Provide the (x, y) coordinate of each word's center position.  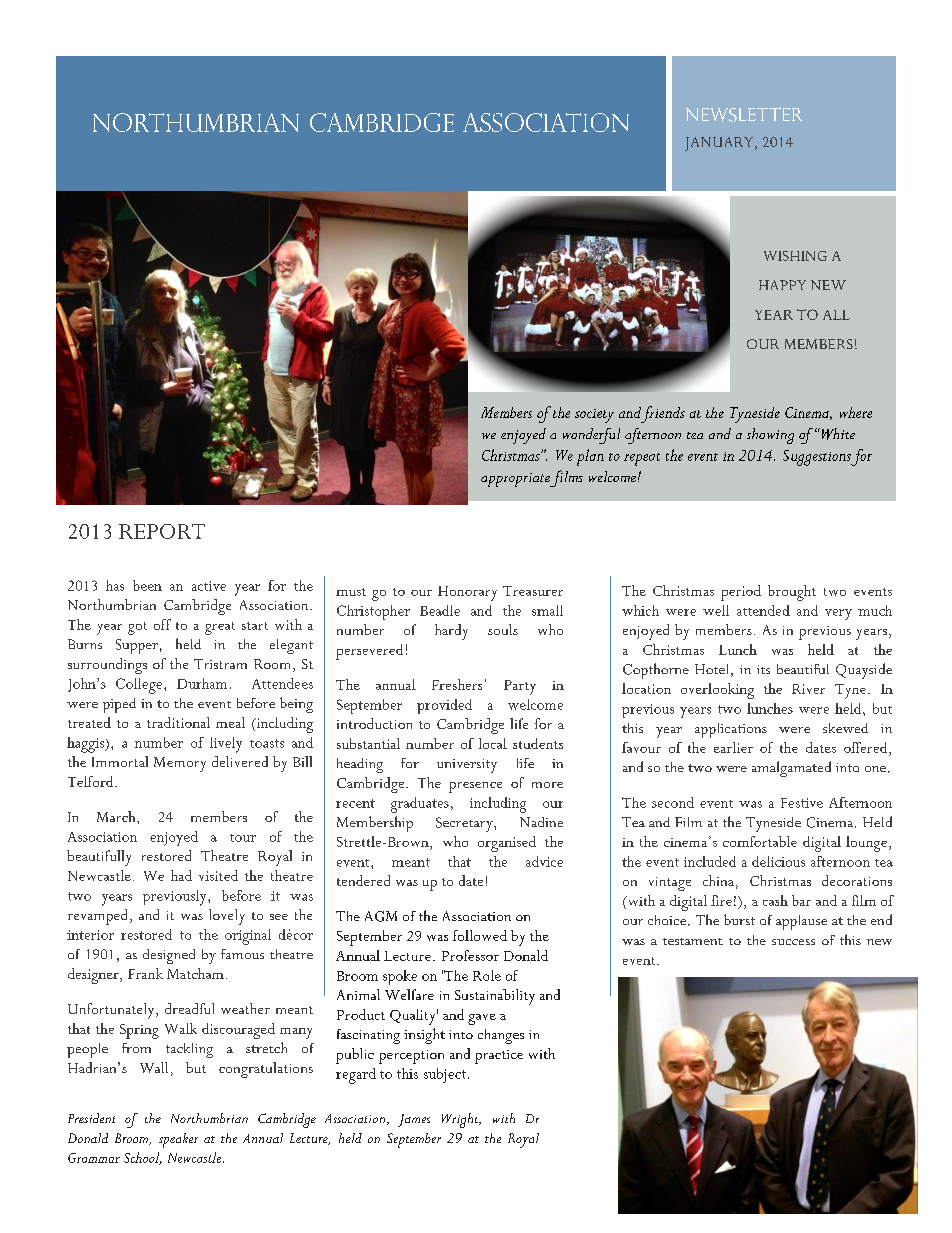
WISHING (795, 256)
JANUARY (719, 144)
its (763, 669)
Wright (461, 1120)
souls (503, 629)
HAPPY (782, 285)
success (793, 942)
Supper (137, 646)
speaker (178, 1140)
